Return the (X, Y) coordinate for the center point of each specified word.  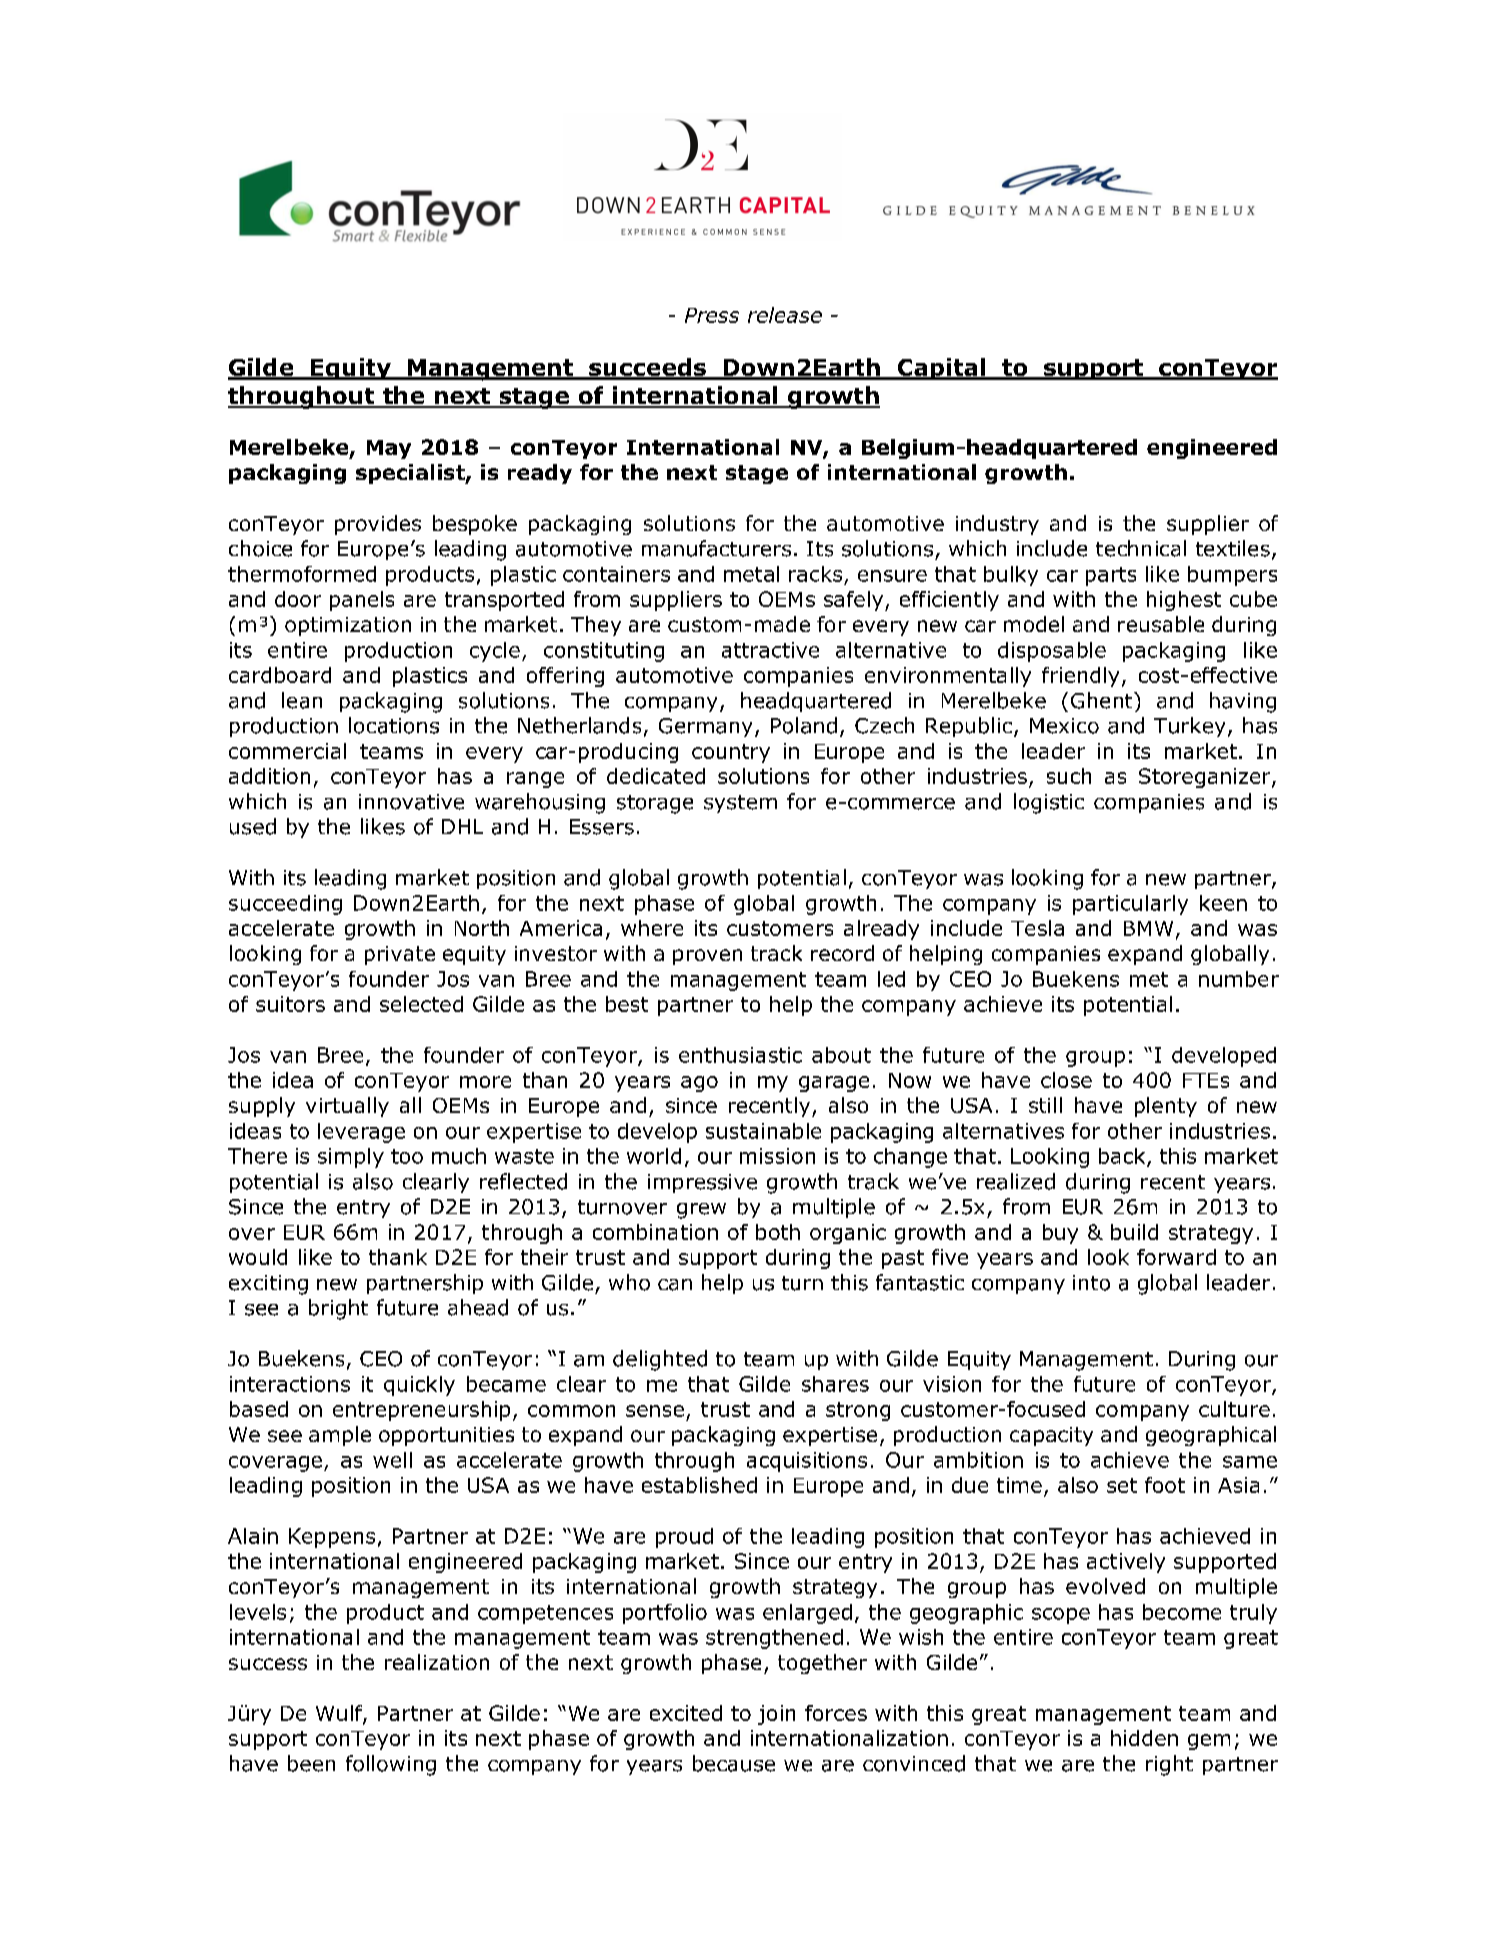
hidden (1144, 1738)
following (391, 1765)
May (389, 449)
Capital (941, 369)
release (785, 315)
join (776, 1715)
